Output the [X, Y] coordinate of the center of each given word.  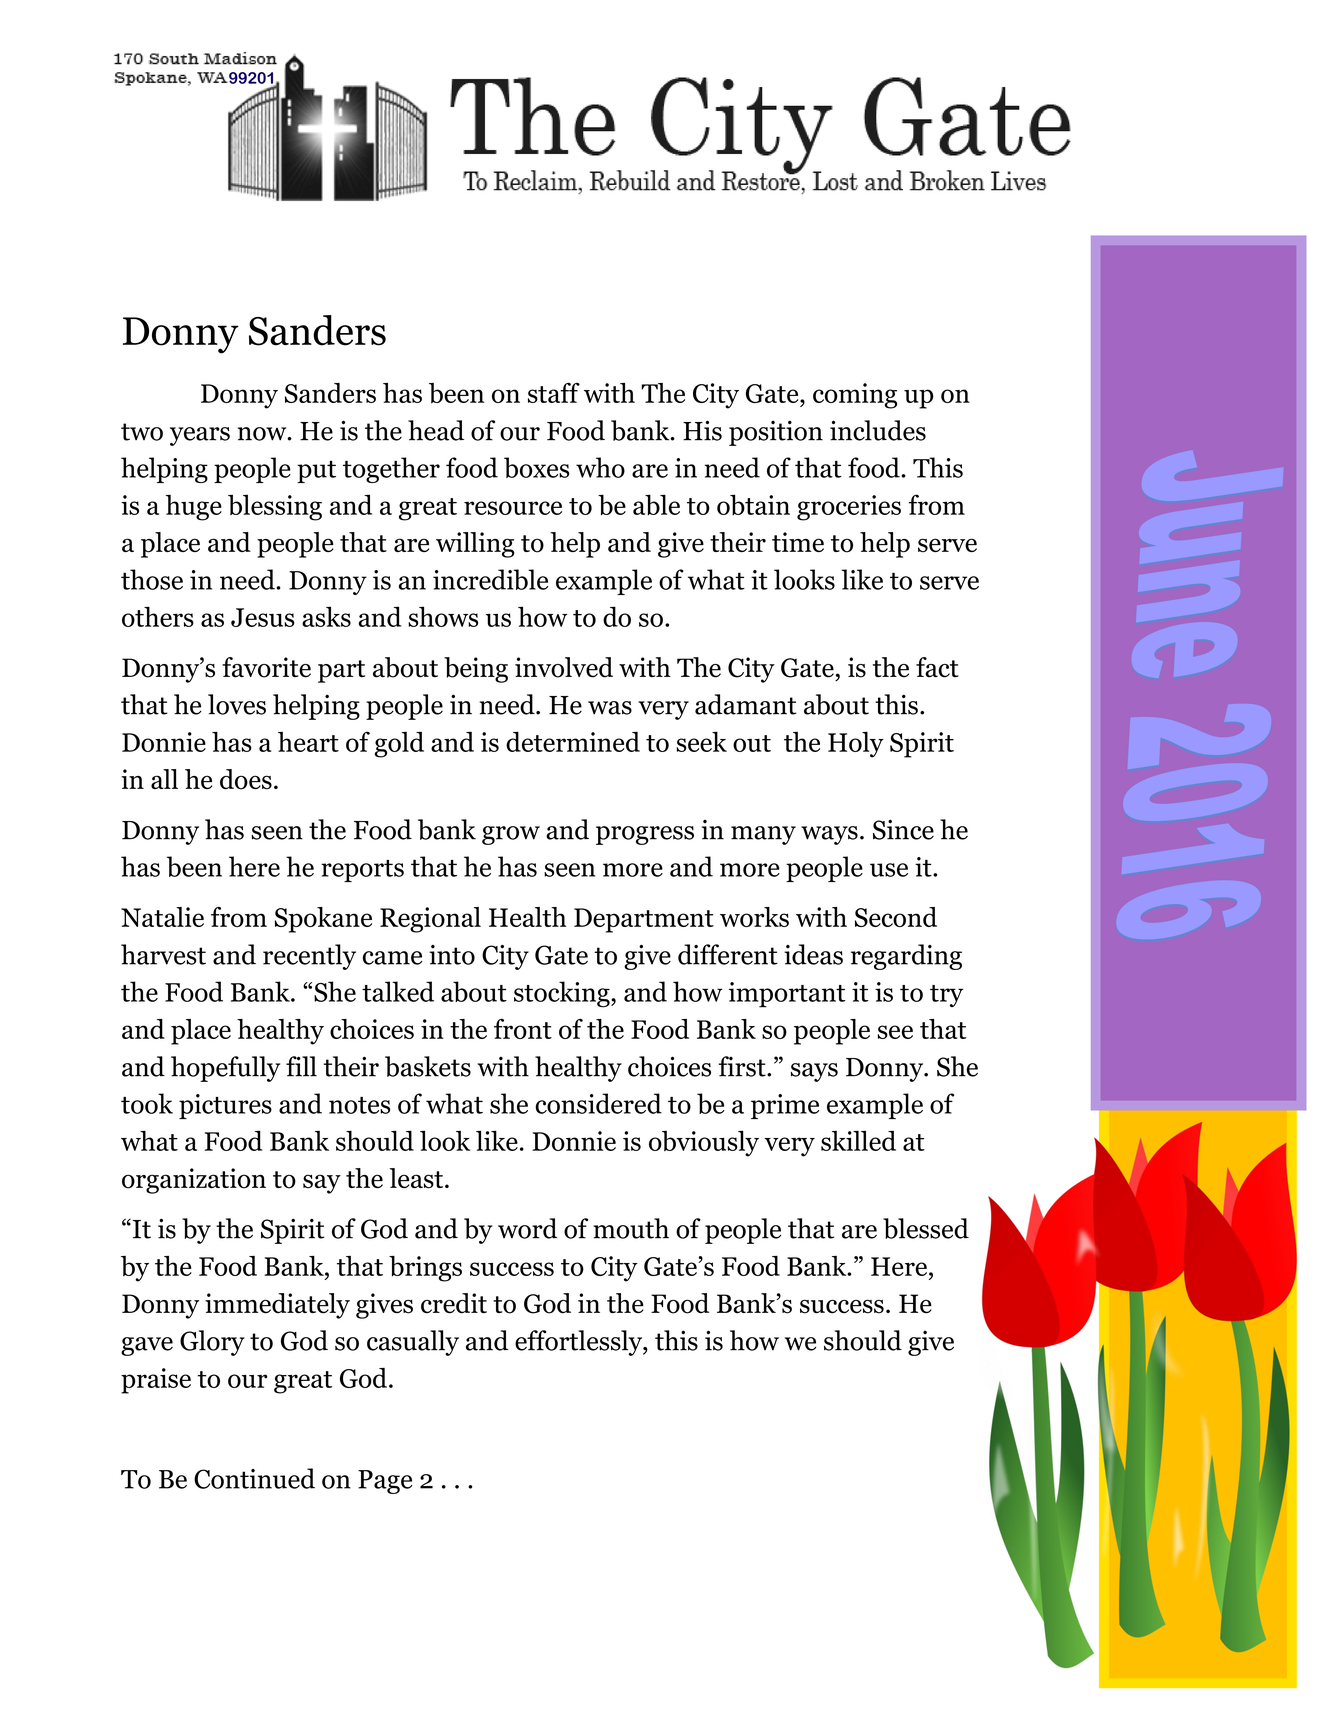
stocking [563, 994]
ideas [813, 954]
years [200, 436]
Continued [254, 1478]
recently [309, 957]
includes [878, 430]
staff [554, 392]
